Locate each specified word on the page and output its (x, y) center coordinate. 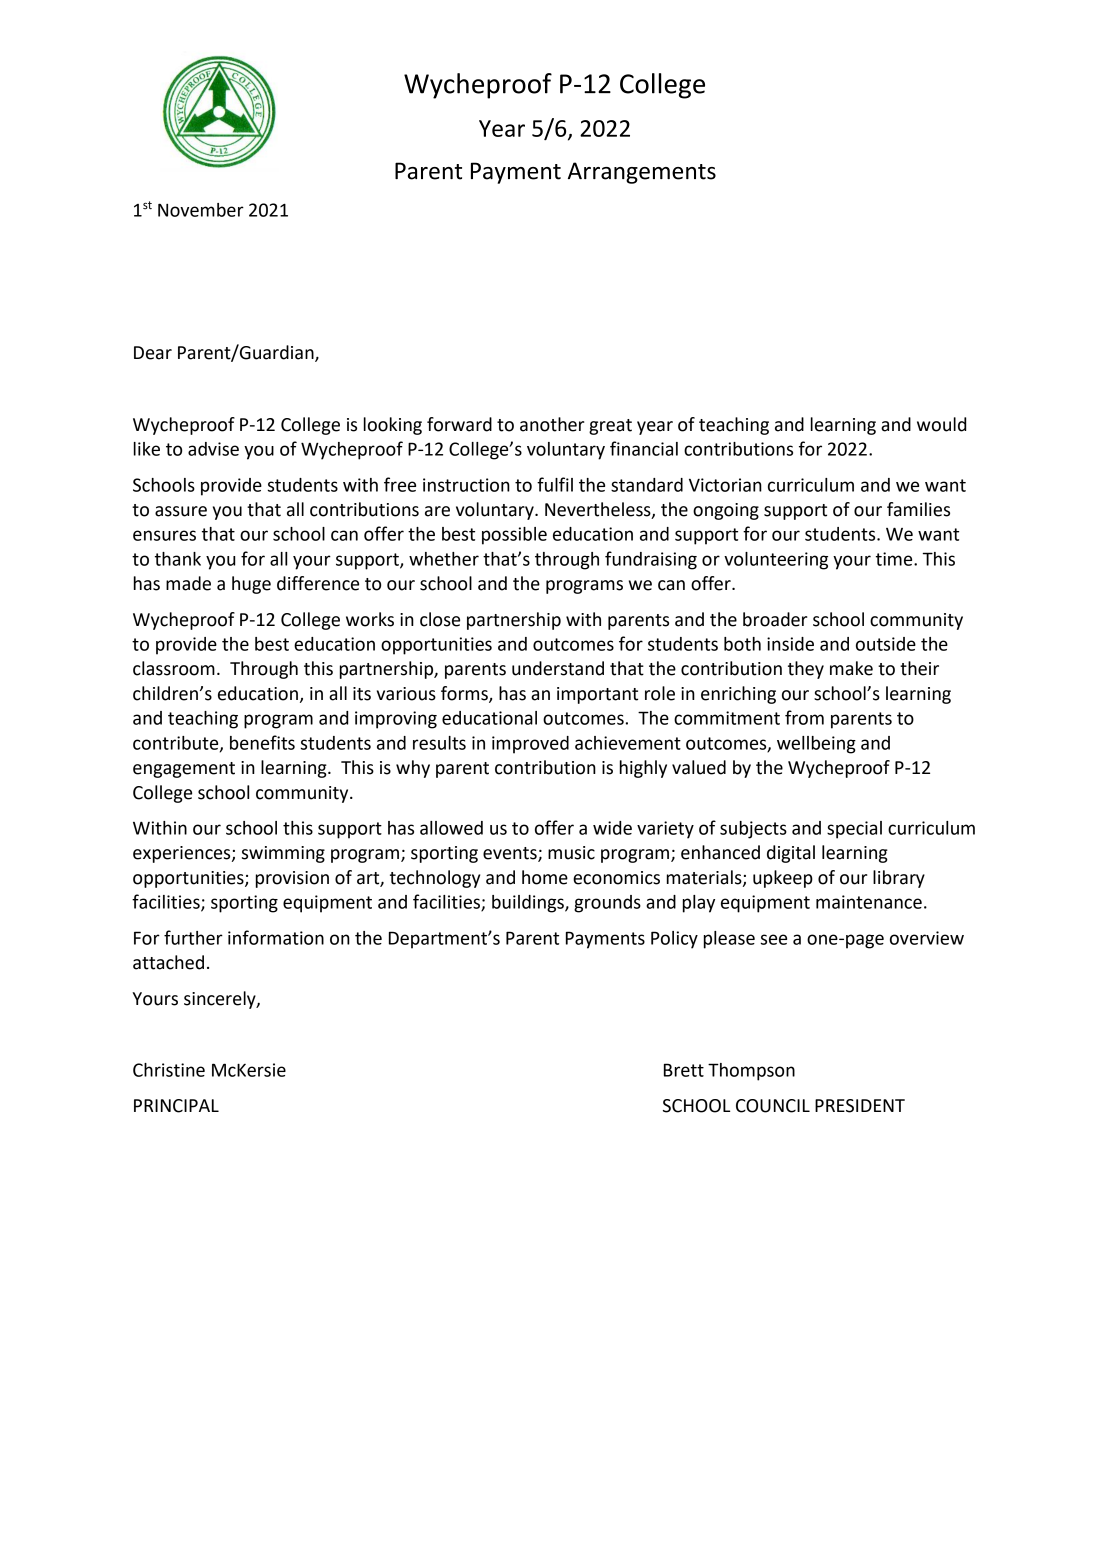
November (201, 210)
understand (558, 668)
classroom (174, 668)
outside (886, 644)
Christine (169, 1070)
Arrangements (642, 173)
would (941, 424)
